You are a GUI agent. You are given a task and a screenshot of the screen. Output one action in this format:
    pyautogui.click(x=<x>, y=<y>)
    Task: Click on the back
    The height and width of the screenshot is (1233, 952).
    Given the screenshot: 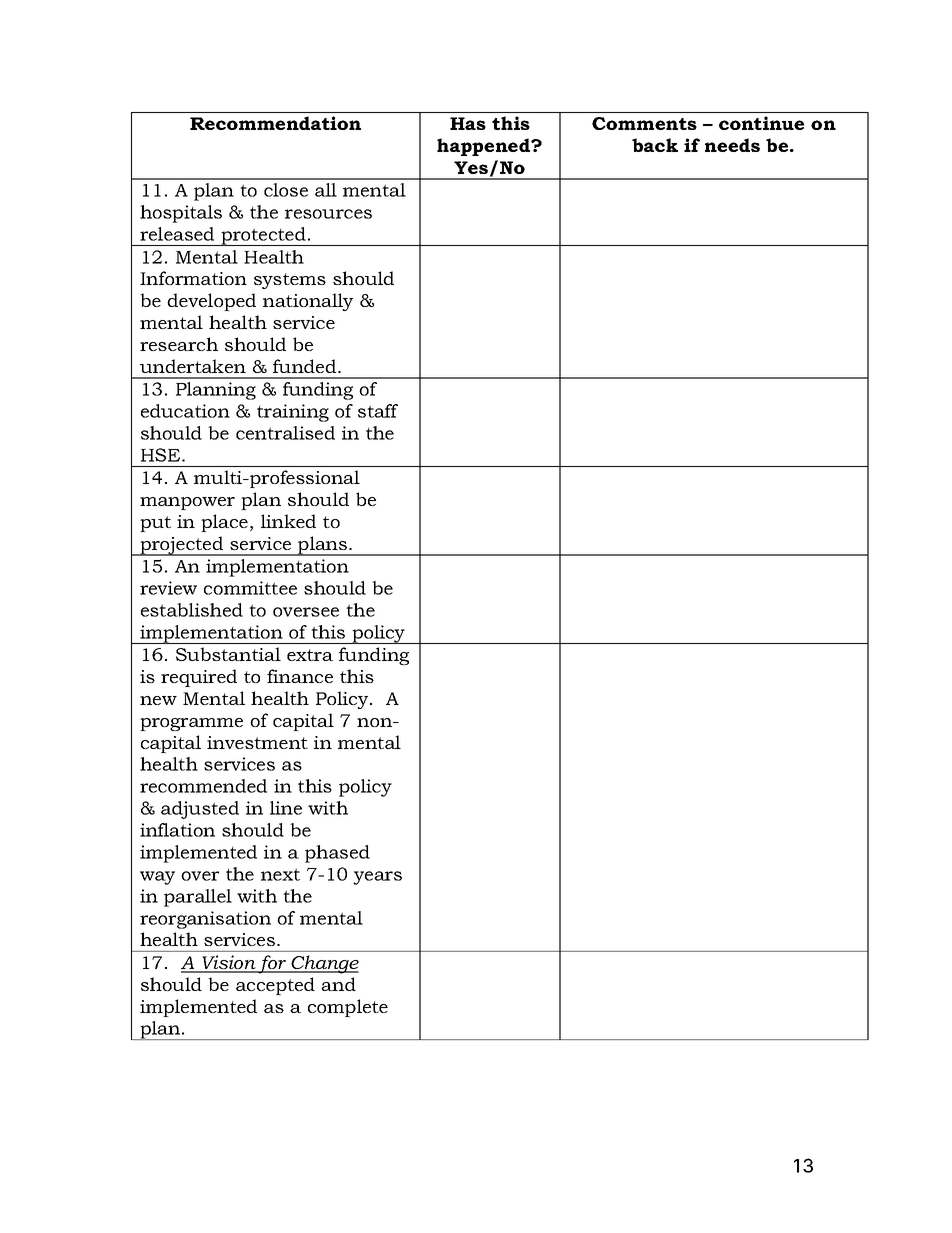 What is the action you would take?
    pyautogui.click(x=655, y=145)
